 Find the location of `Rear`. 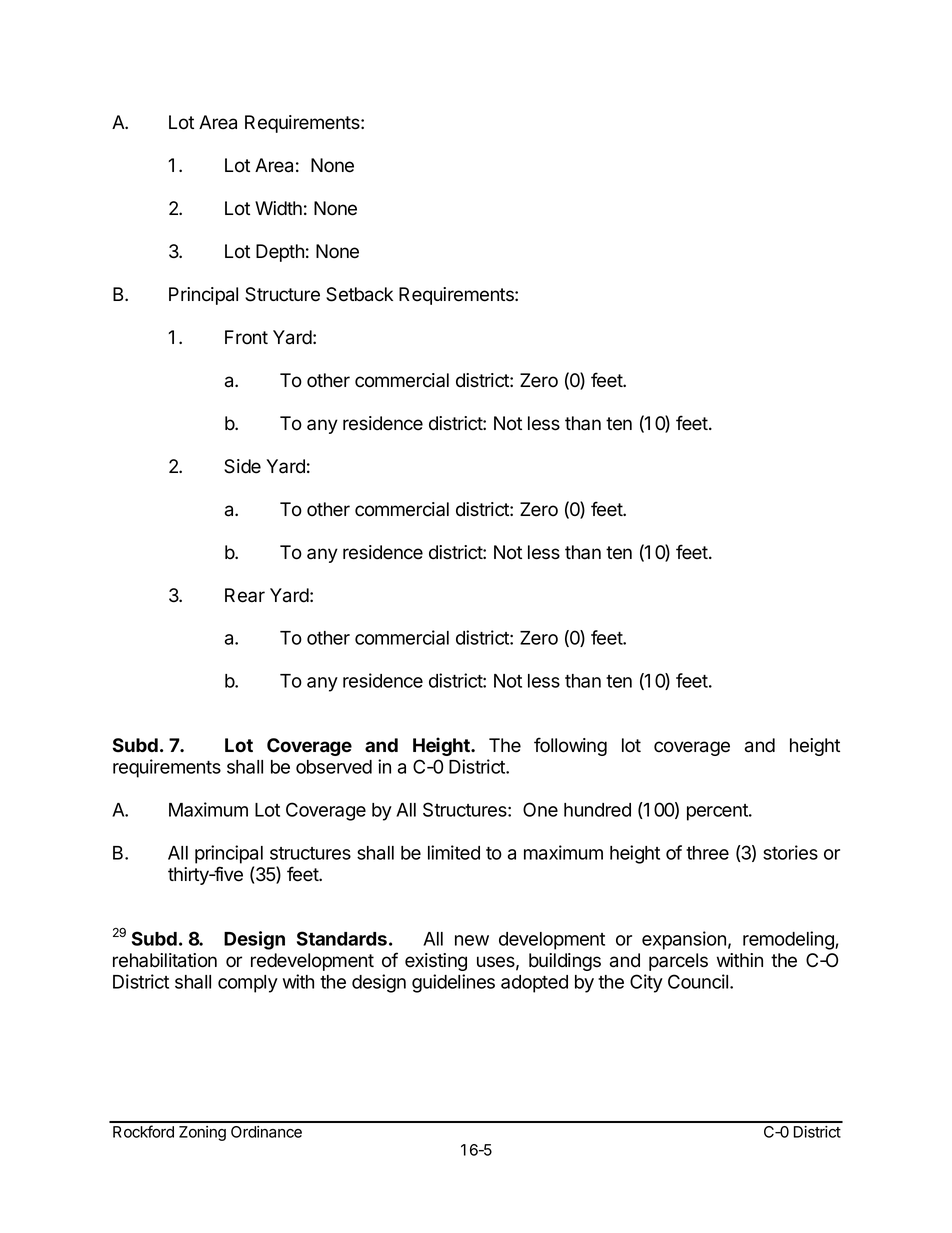

Rear is located at coordinates (245, 595).
